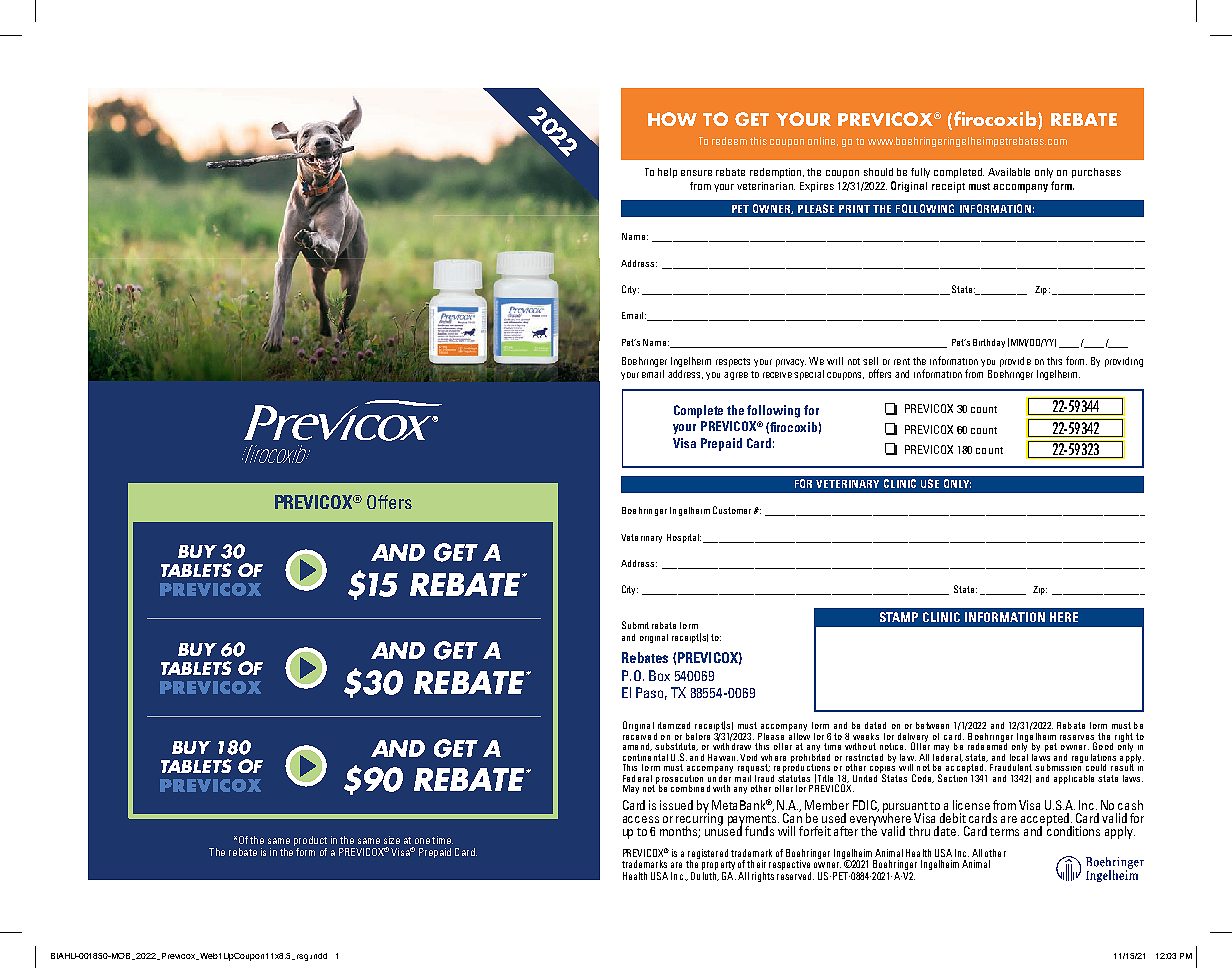  Describe the element at coordinates (756, 864) in the image. I see `their` at that location.
